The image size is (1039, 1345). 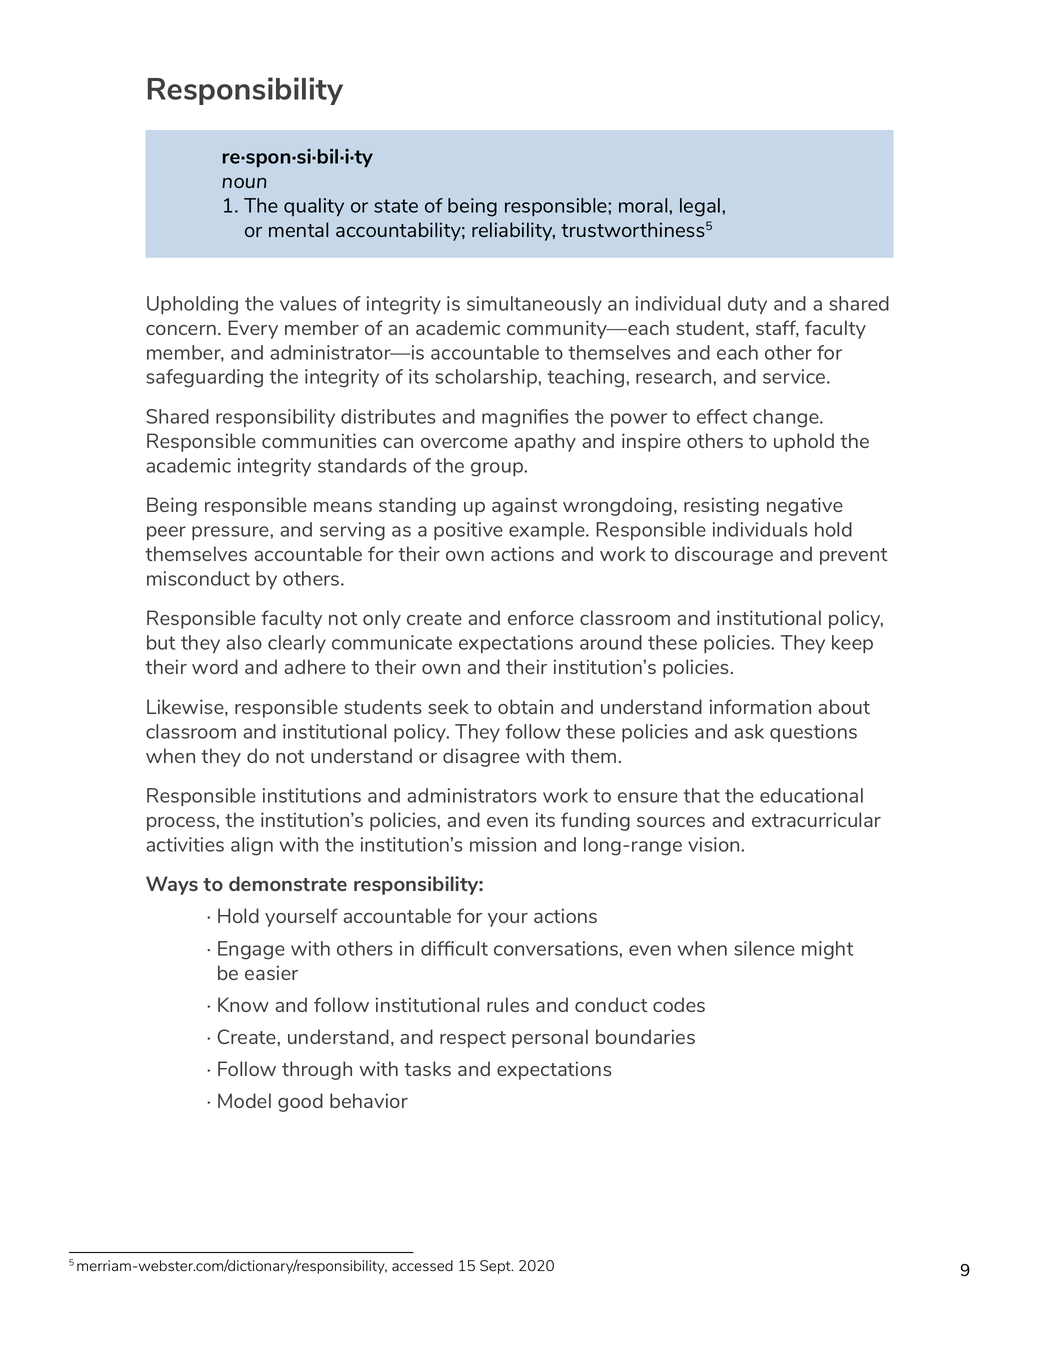 What do you see at coordinates (805, 506) in the screenshot?
I see `negative` at bounding box center [805, 506].
